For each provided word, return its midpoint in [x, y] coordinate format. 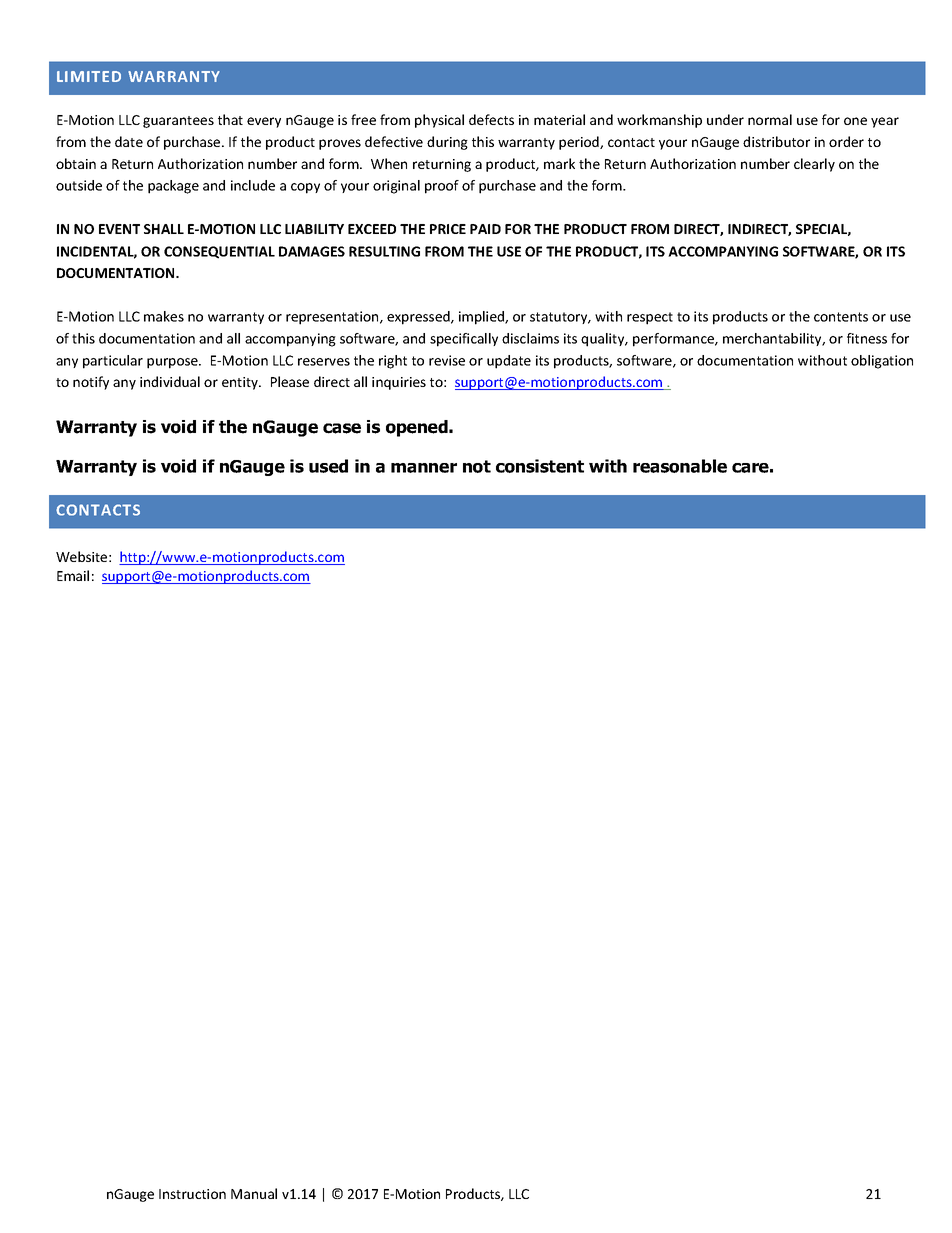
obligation [882, 362]
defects [491, 119]
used [328, 466]
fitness [867, 338]
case [342, 428]
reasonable [680, 466]
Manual [254, 1193]
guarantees [178, 122]
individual [170, 381]
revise [447, 360]
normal [770, 119]
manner [424, 468]
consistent [540, 466]
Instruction [192, 1194]
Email [73, 575]
